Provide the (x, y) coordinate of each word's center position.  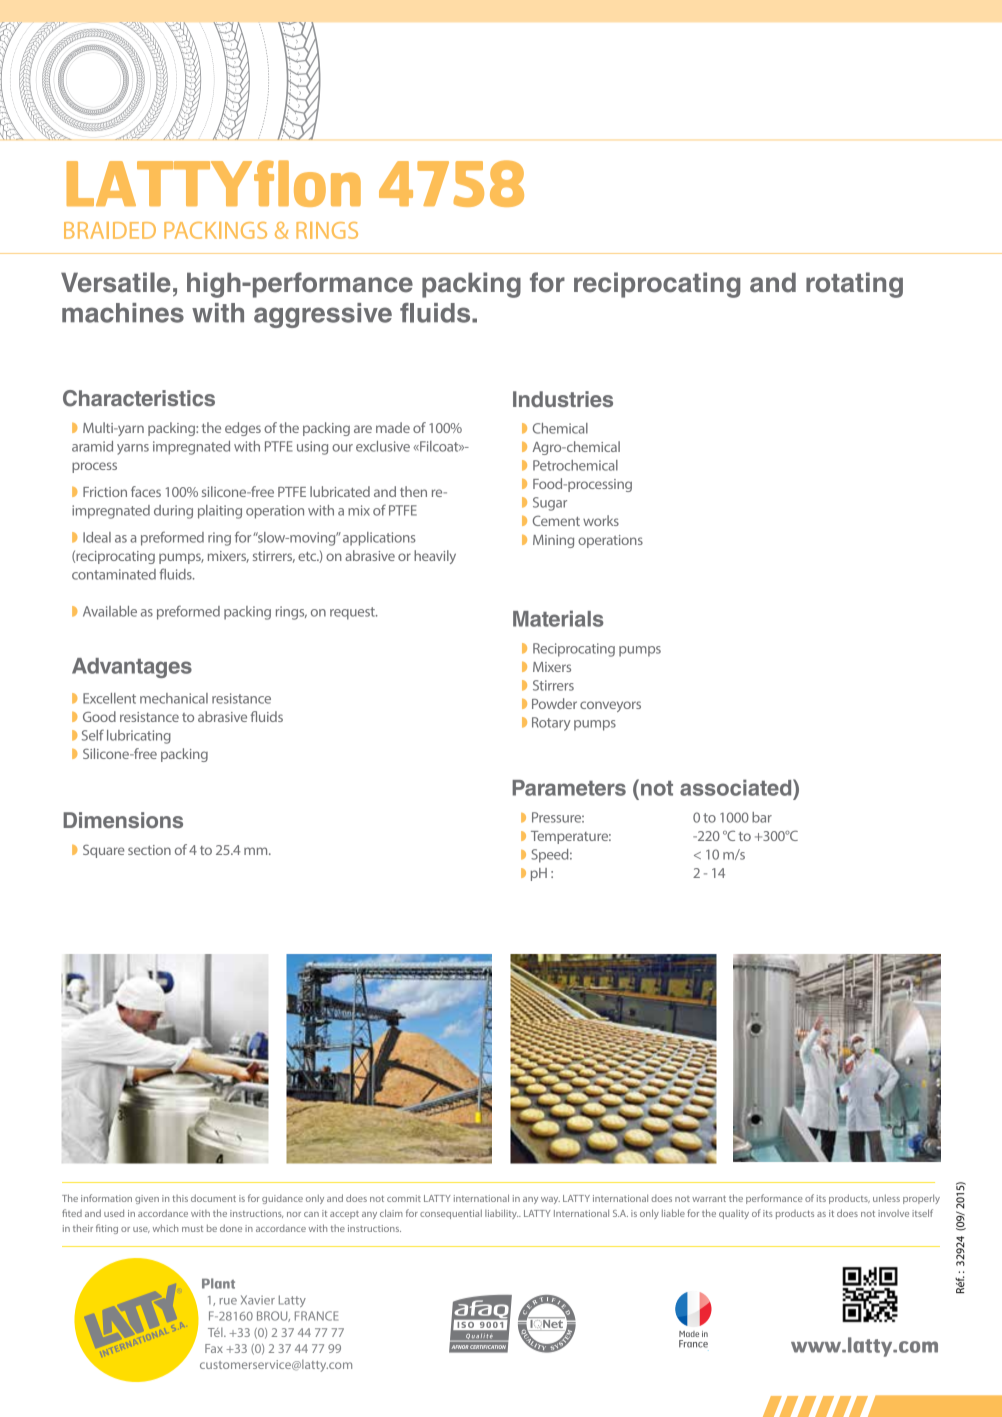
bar (762, 817)
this (180, 1198)
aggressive (323, 315)
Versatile (116, 282)
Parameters (569, 788)
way (550, 1200)
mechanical (174, 698)
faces (146, 491)
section (149, 850)
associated (737, 787)
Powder (554, 703)
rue (228, 1301)
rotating (854, 285)
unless (886, 1198)
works (601, 520)
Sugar (550, 504)
